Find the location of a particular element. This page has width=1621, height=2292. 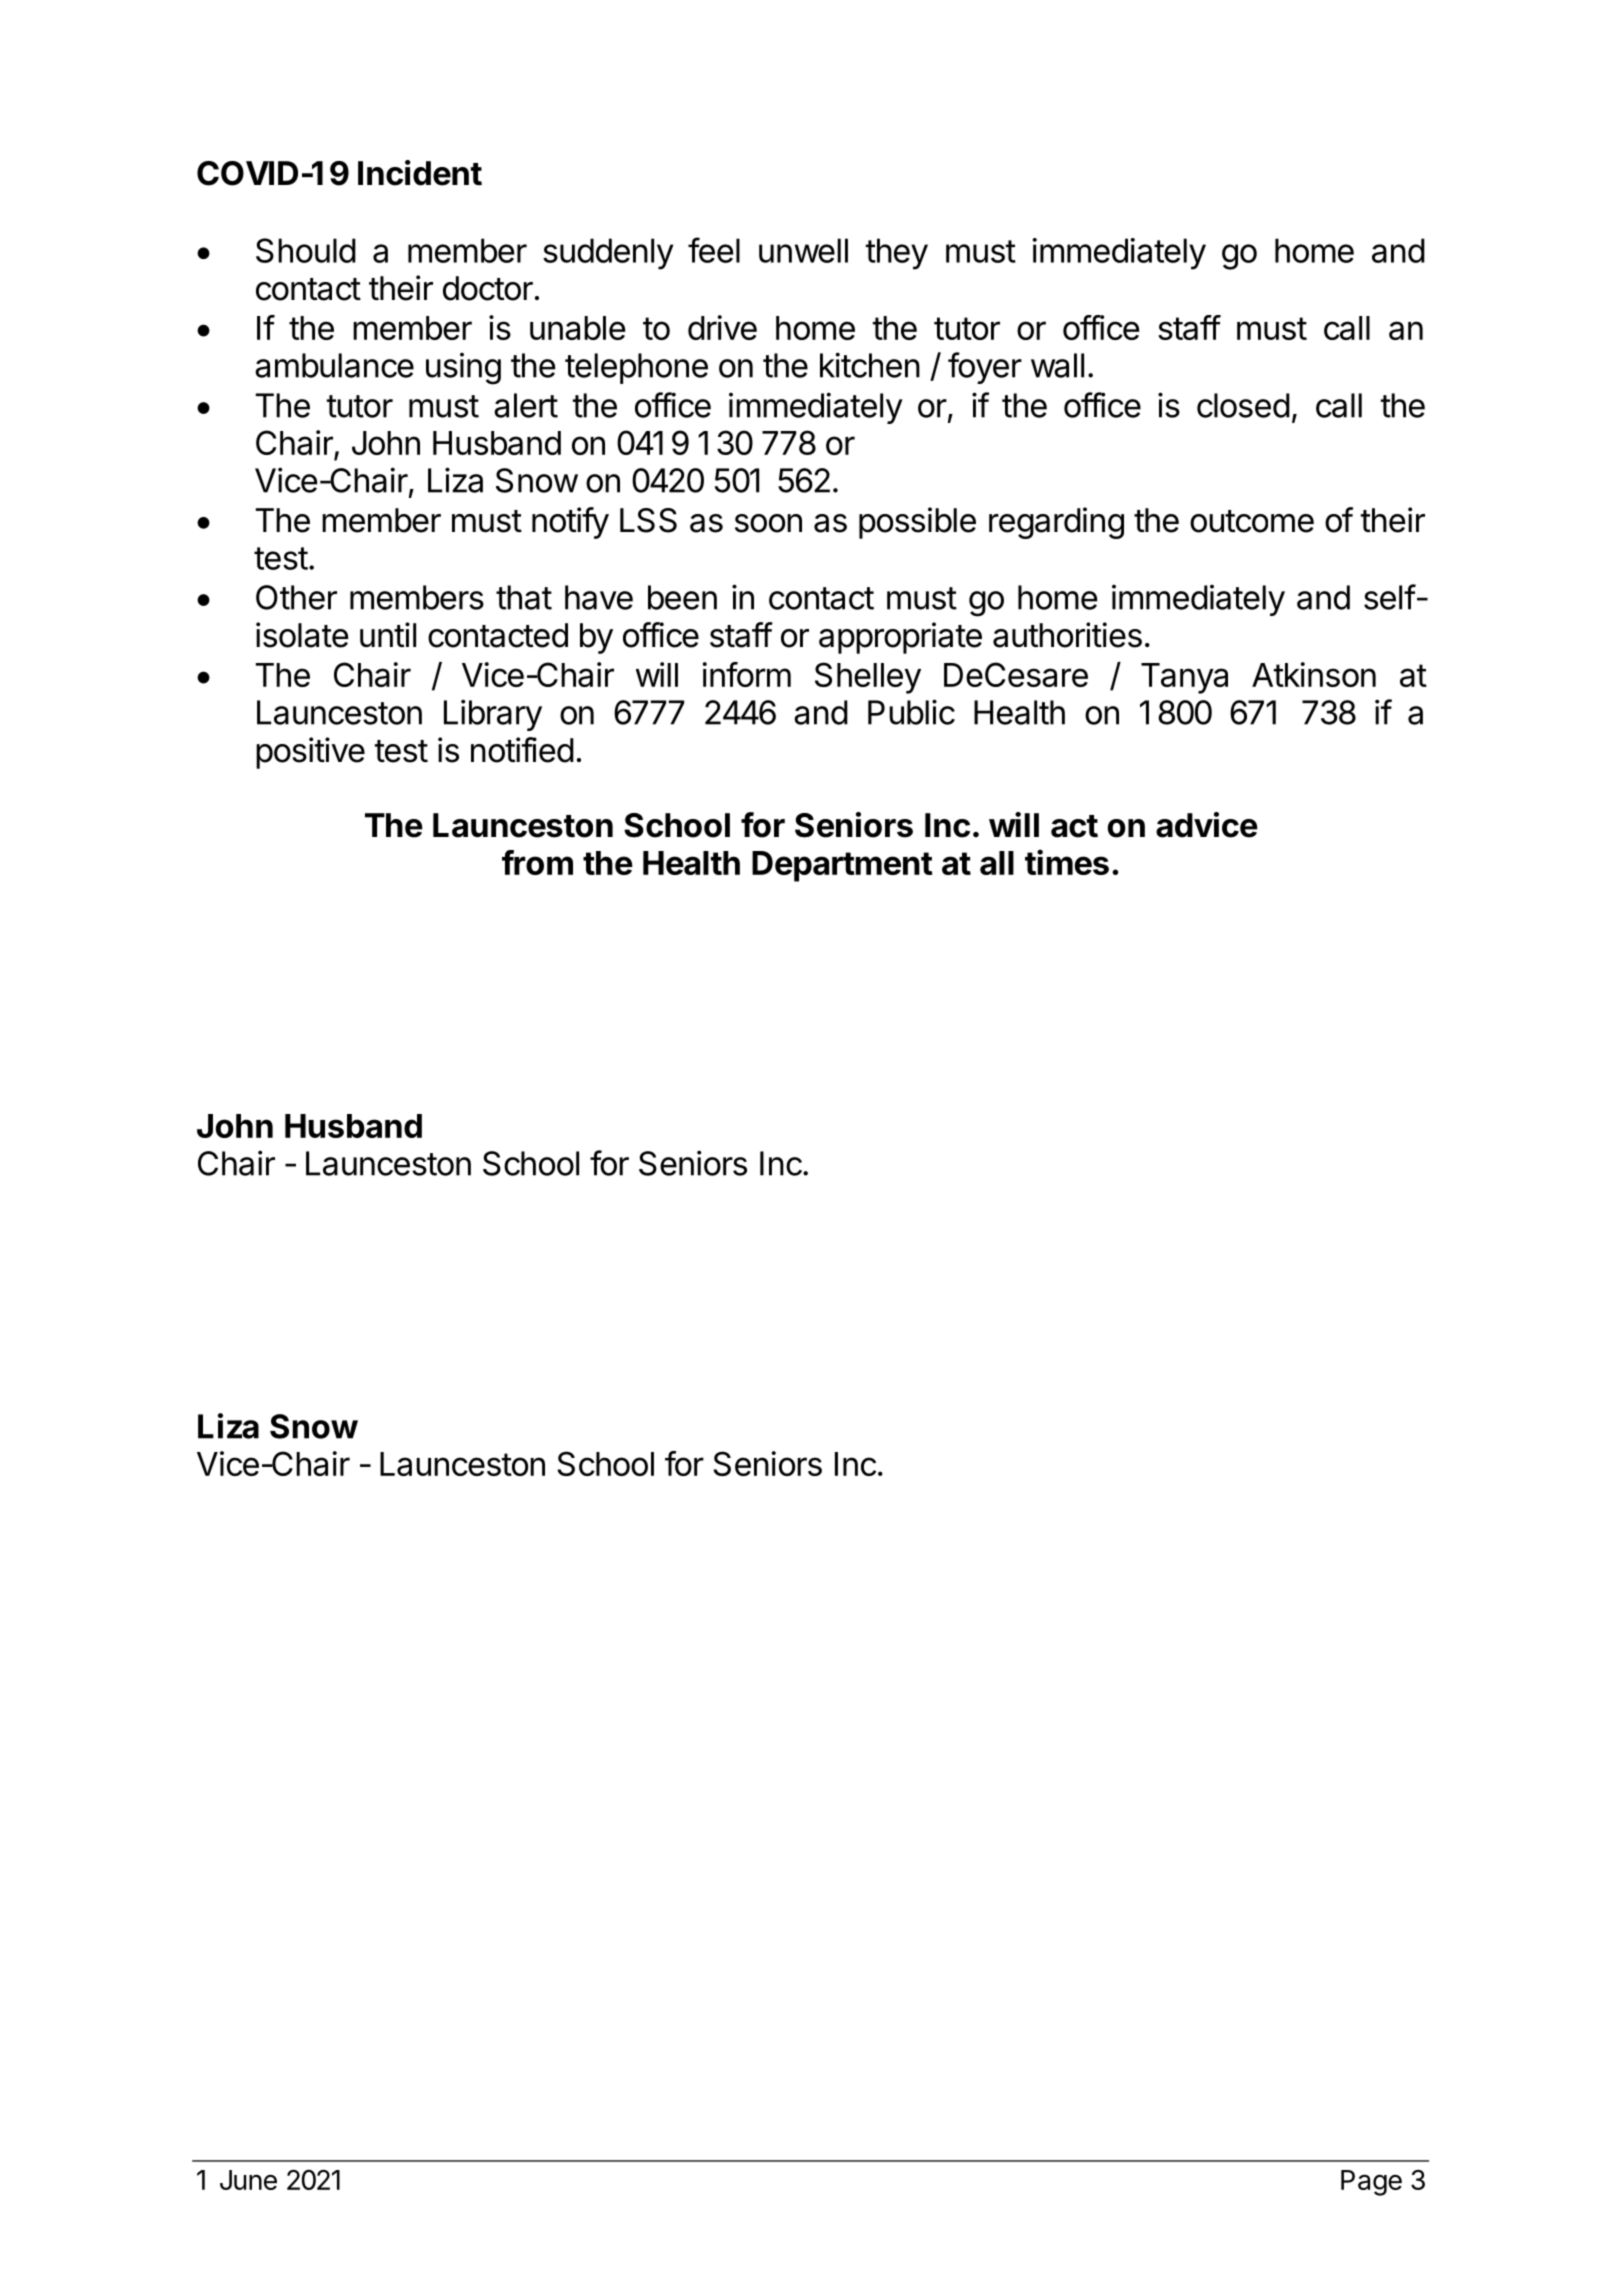

Incident is located at coordinates (420, 173).
